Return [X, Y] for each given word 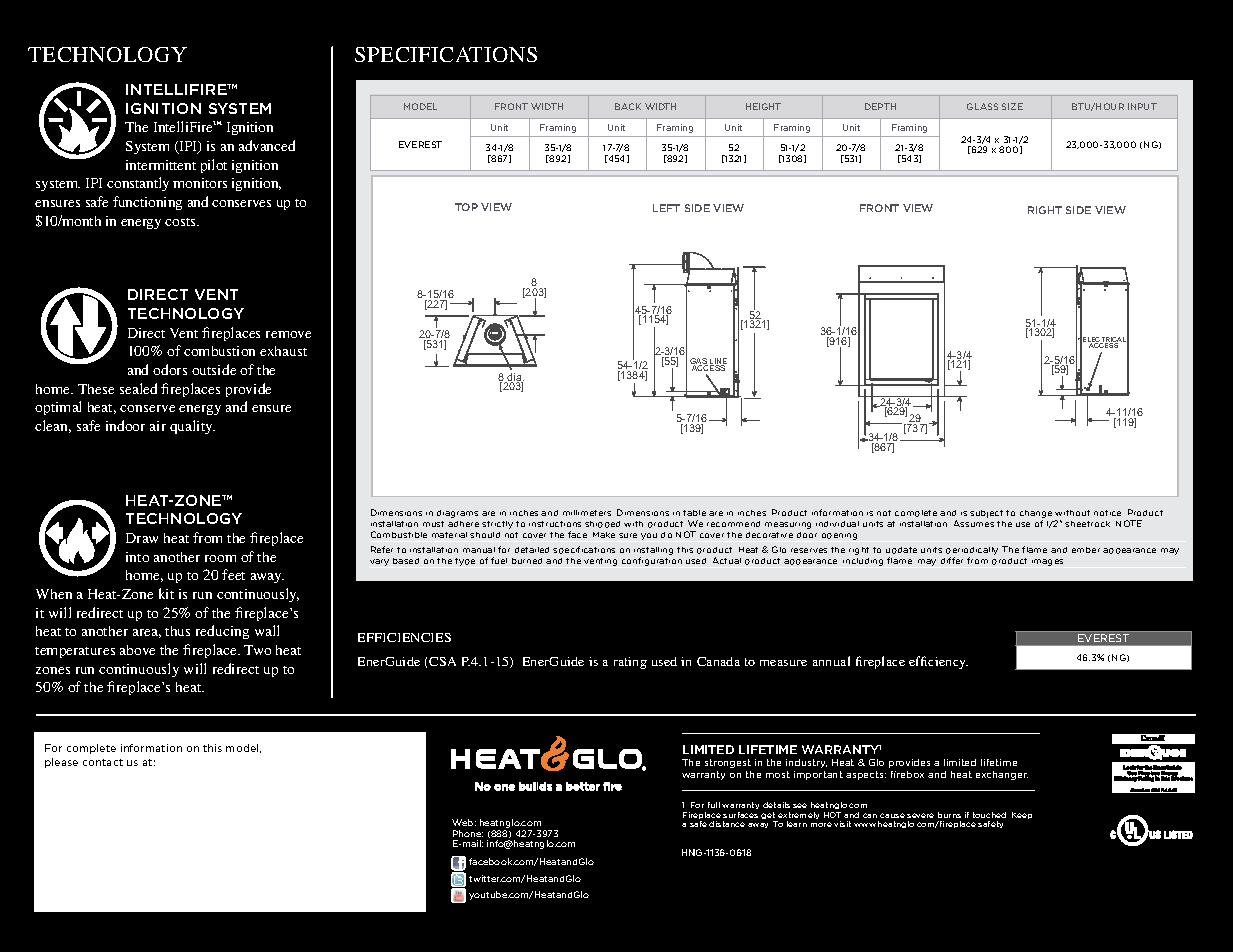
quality [192, 427]
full [714, 805]
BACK [628, 106]
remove [288, 334]
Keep [1022, 815]
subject [986, 514]
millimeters [587, 513]
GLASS [982, 106]
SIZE [1012, 106]
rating [630, 663]
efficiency [938, 662]
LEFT [666, 208]
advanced [267, 145]
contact [103, 762]
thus [177, 631]
